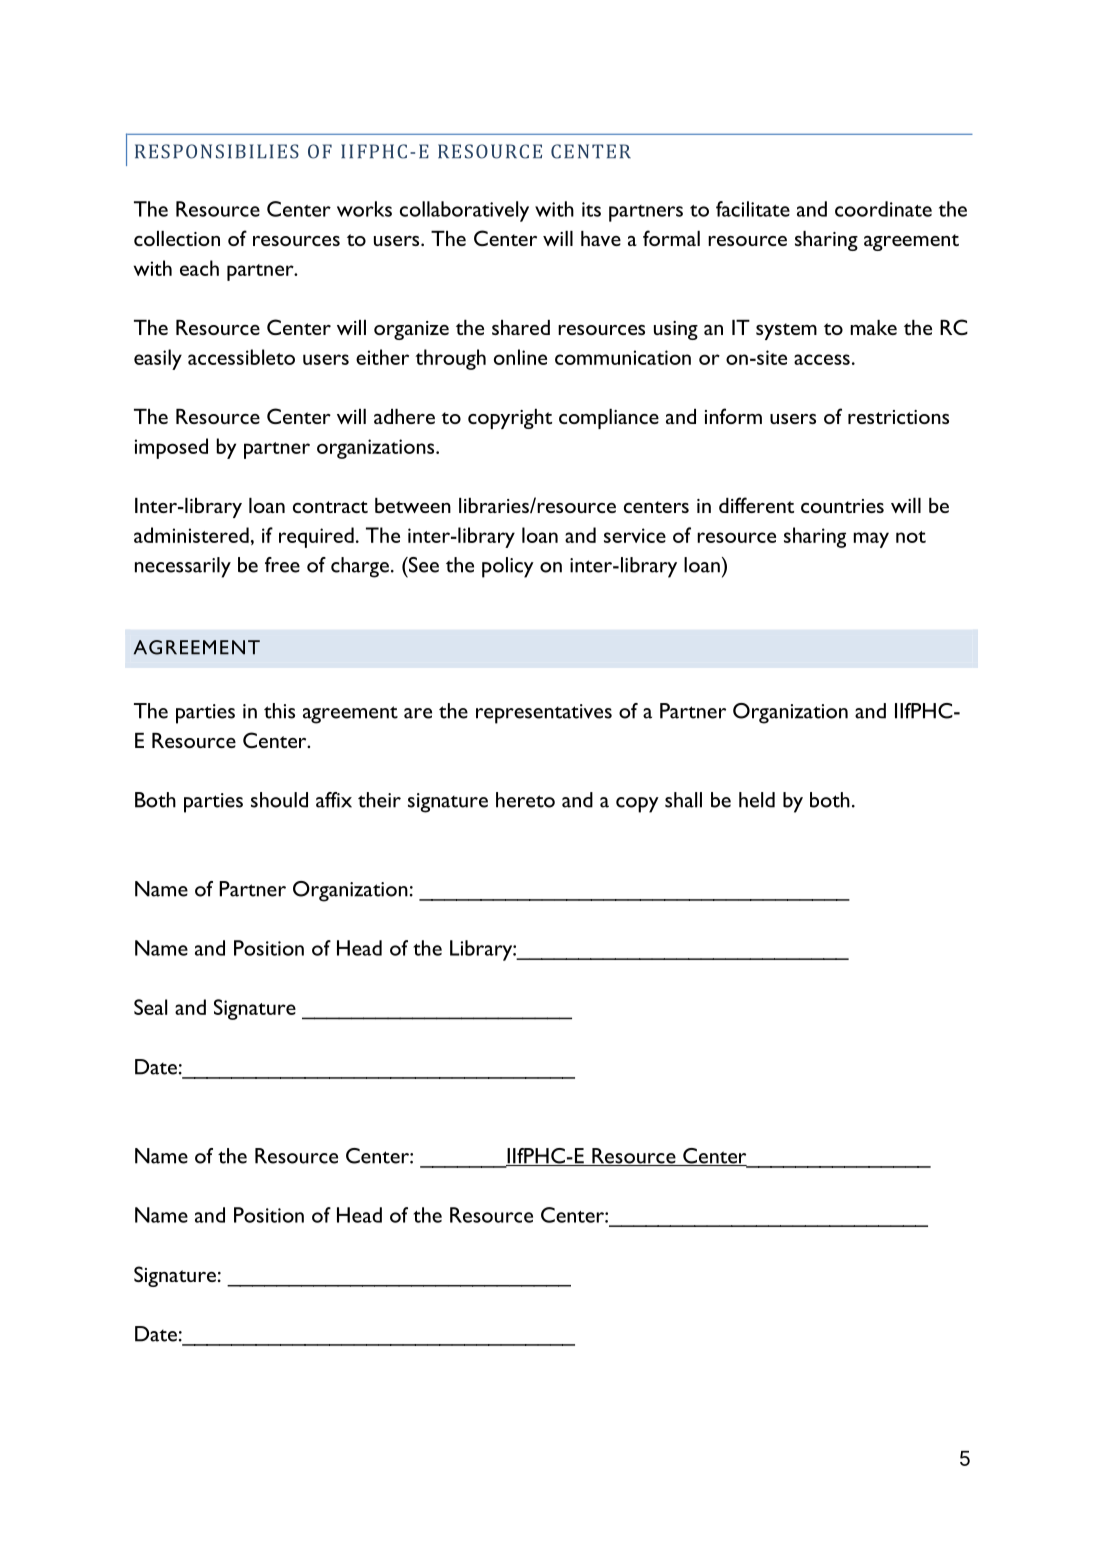 This image has width=1103, height=1560. What do you see at coordinates (601, 238) in the image?
I see `have` at bounding box center [601, 238].
